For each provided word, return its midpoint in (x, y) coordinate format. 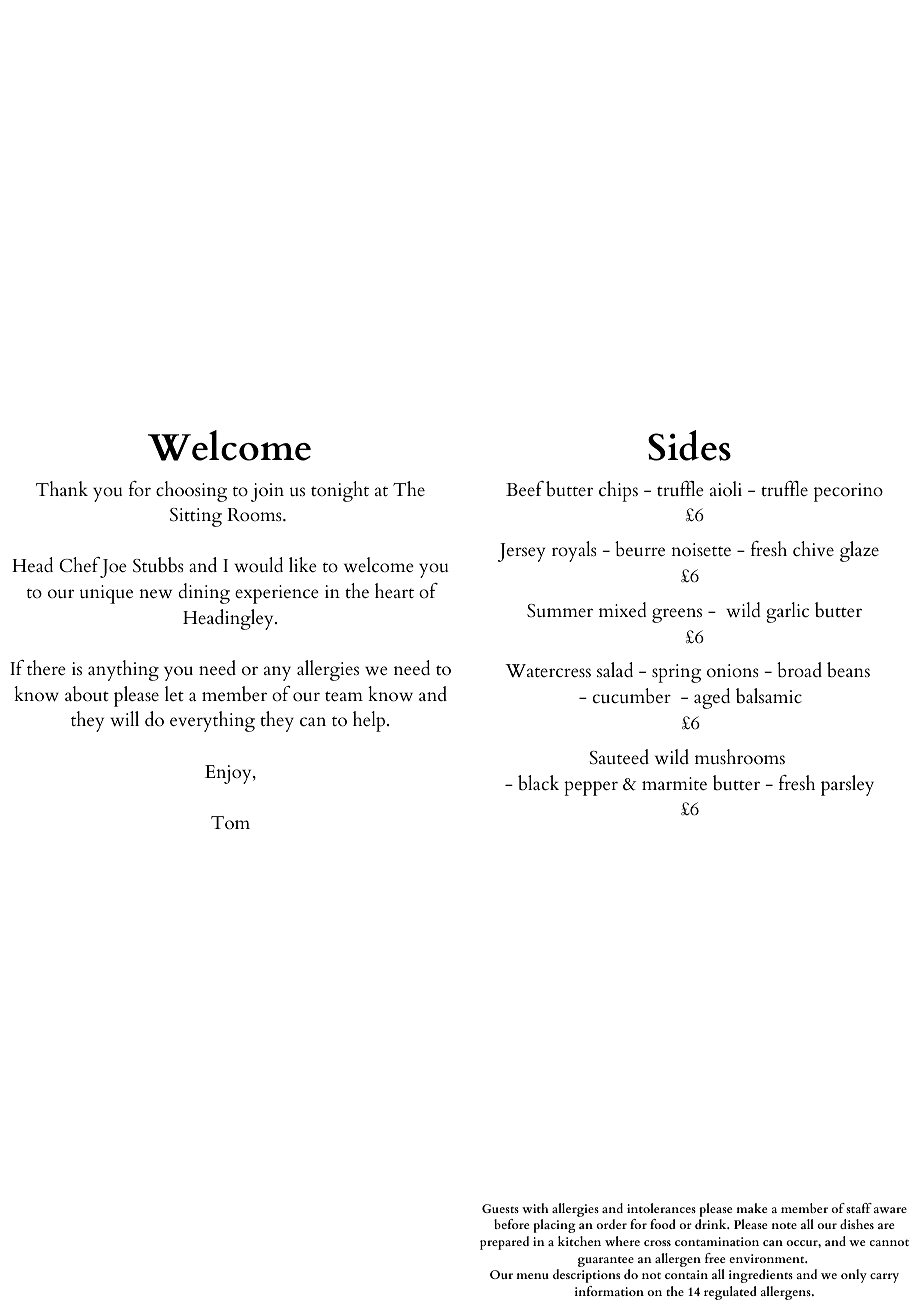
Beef (525, 489)
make (751, 1208)
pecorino (848, 492)
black (538, 783)
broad (799, 670)
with (535, 1208)
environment (768, 1258)
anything (123, 670)
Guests (500, 1208)
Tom (230, 823)
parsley (847, 785)
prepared (504, 1243)
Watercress (548, 671)
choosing (191, 491)
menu (532, 1276)
